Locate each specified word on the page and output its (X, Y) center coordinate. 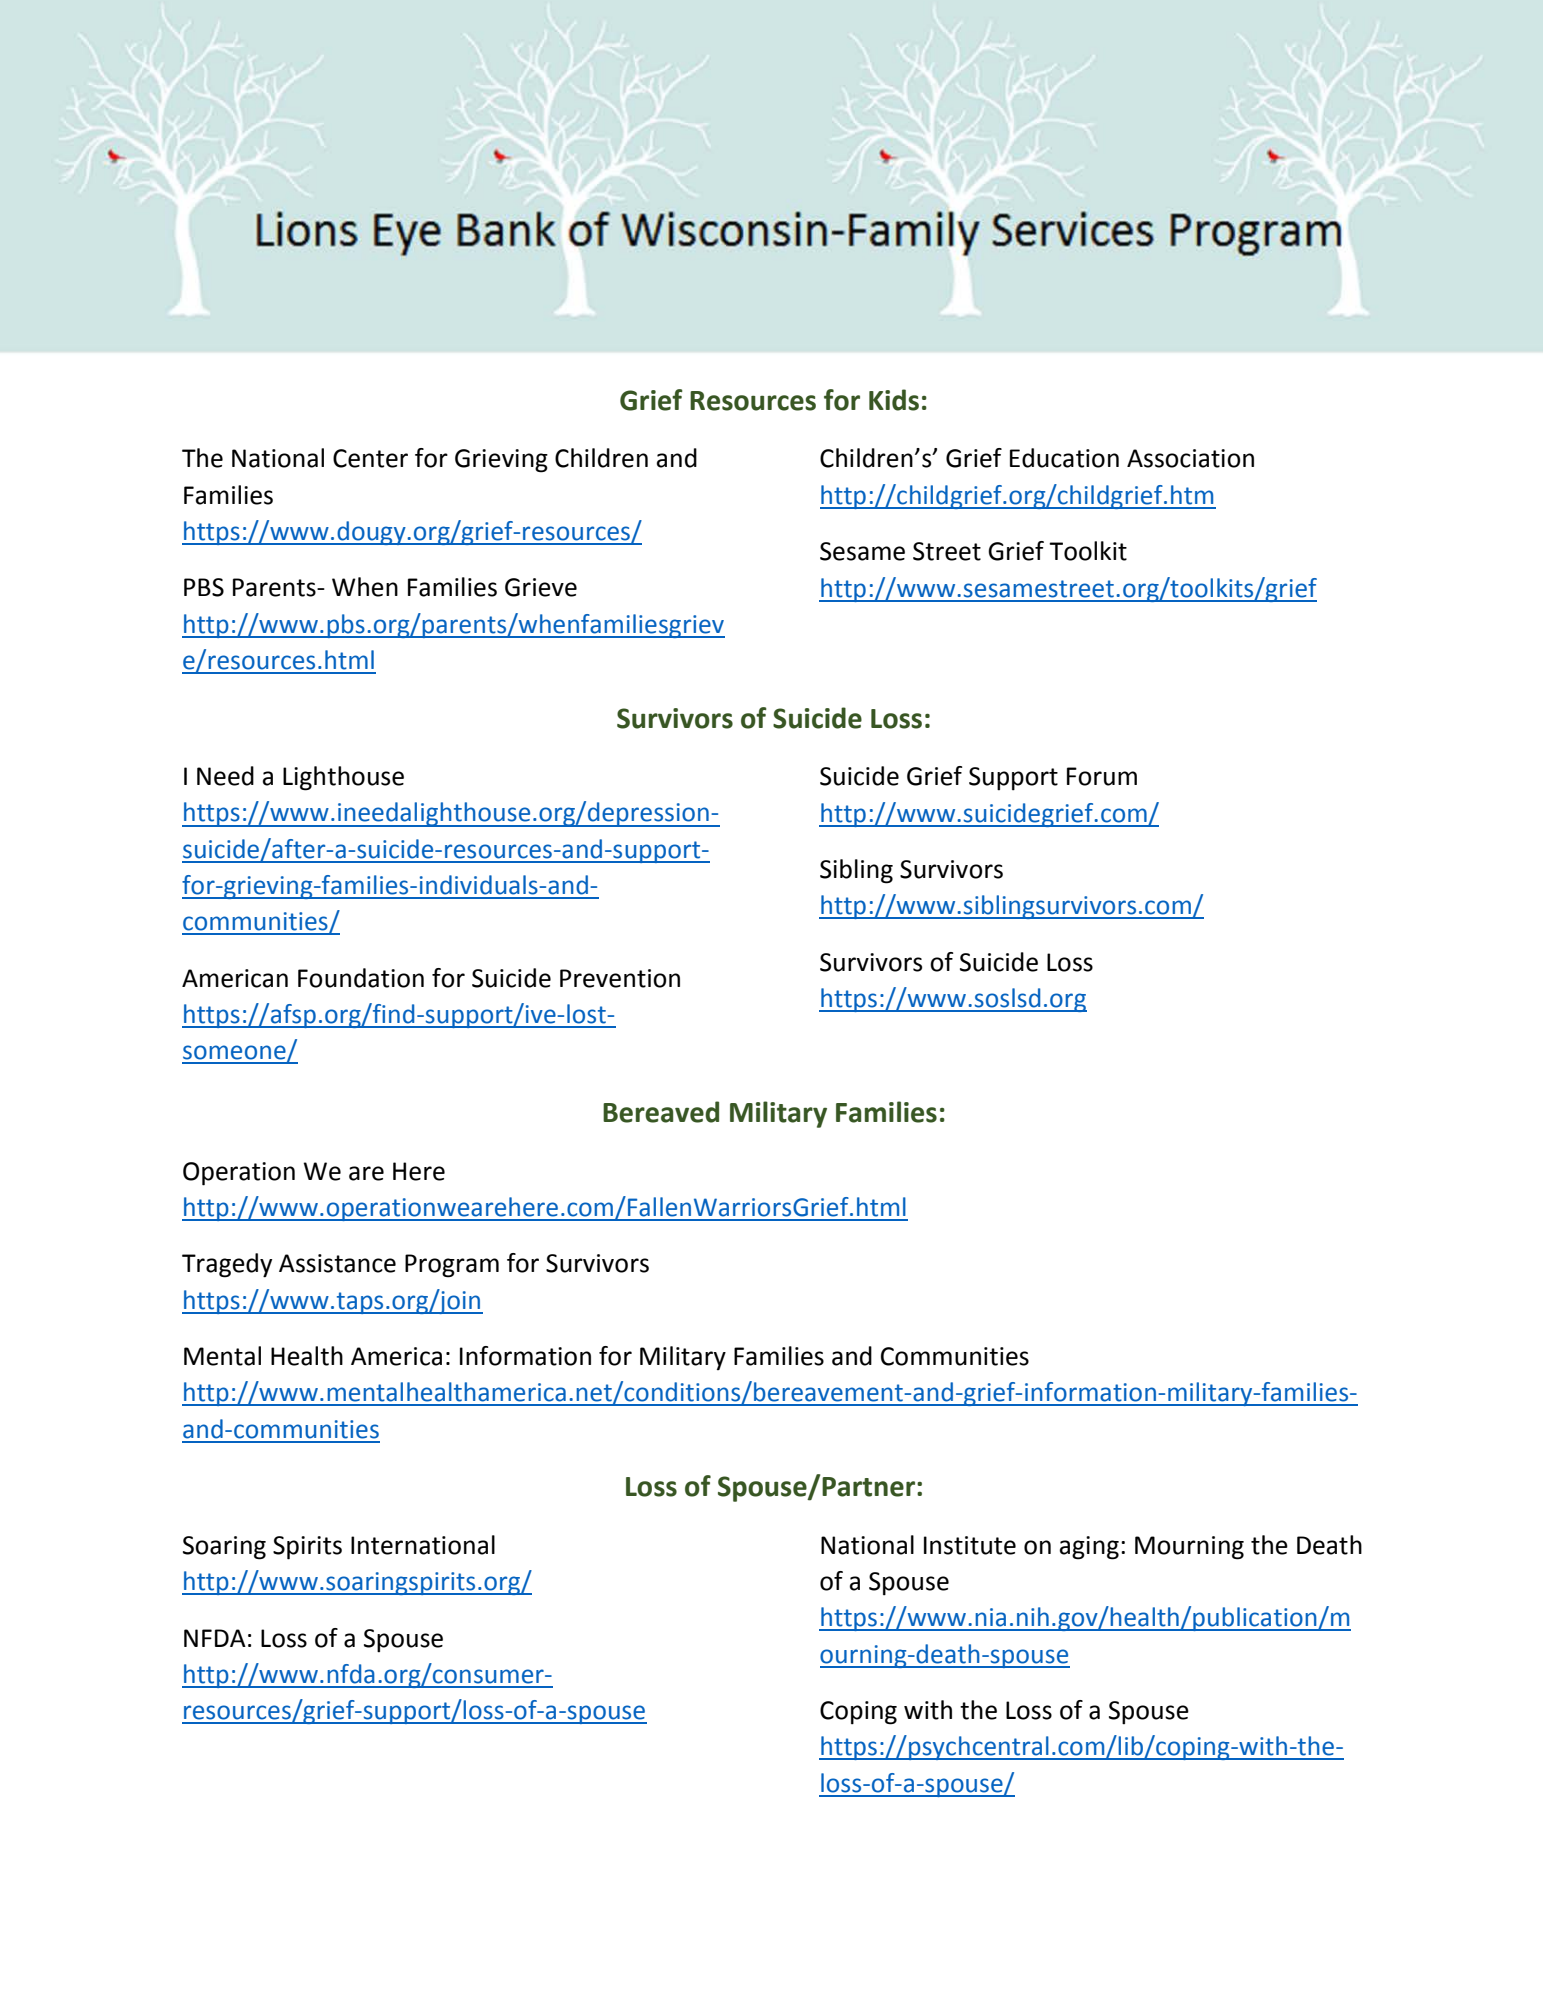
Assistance (337, 1263)
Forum (1102, 776)
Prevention (620, 978)
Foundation (361, 978)
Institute (970, 1545)
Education (1064, 458)
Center (370, 458)
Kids (894, 400)
